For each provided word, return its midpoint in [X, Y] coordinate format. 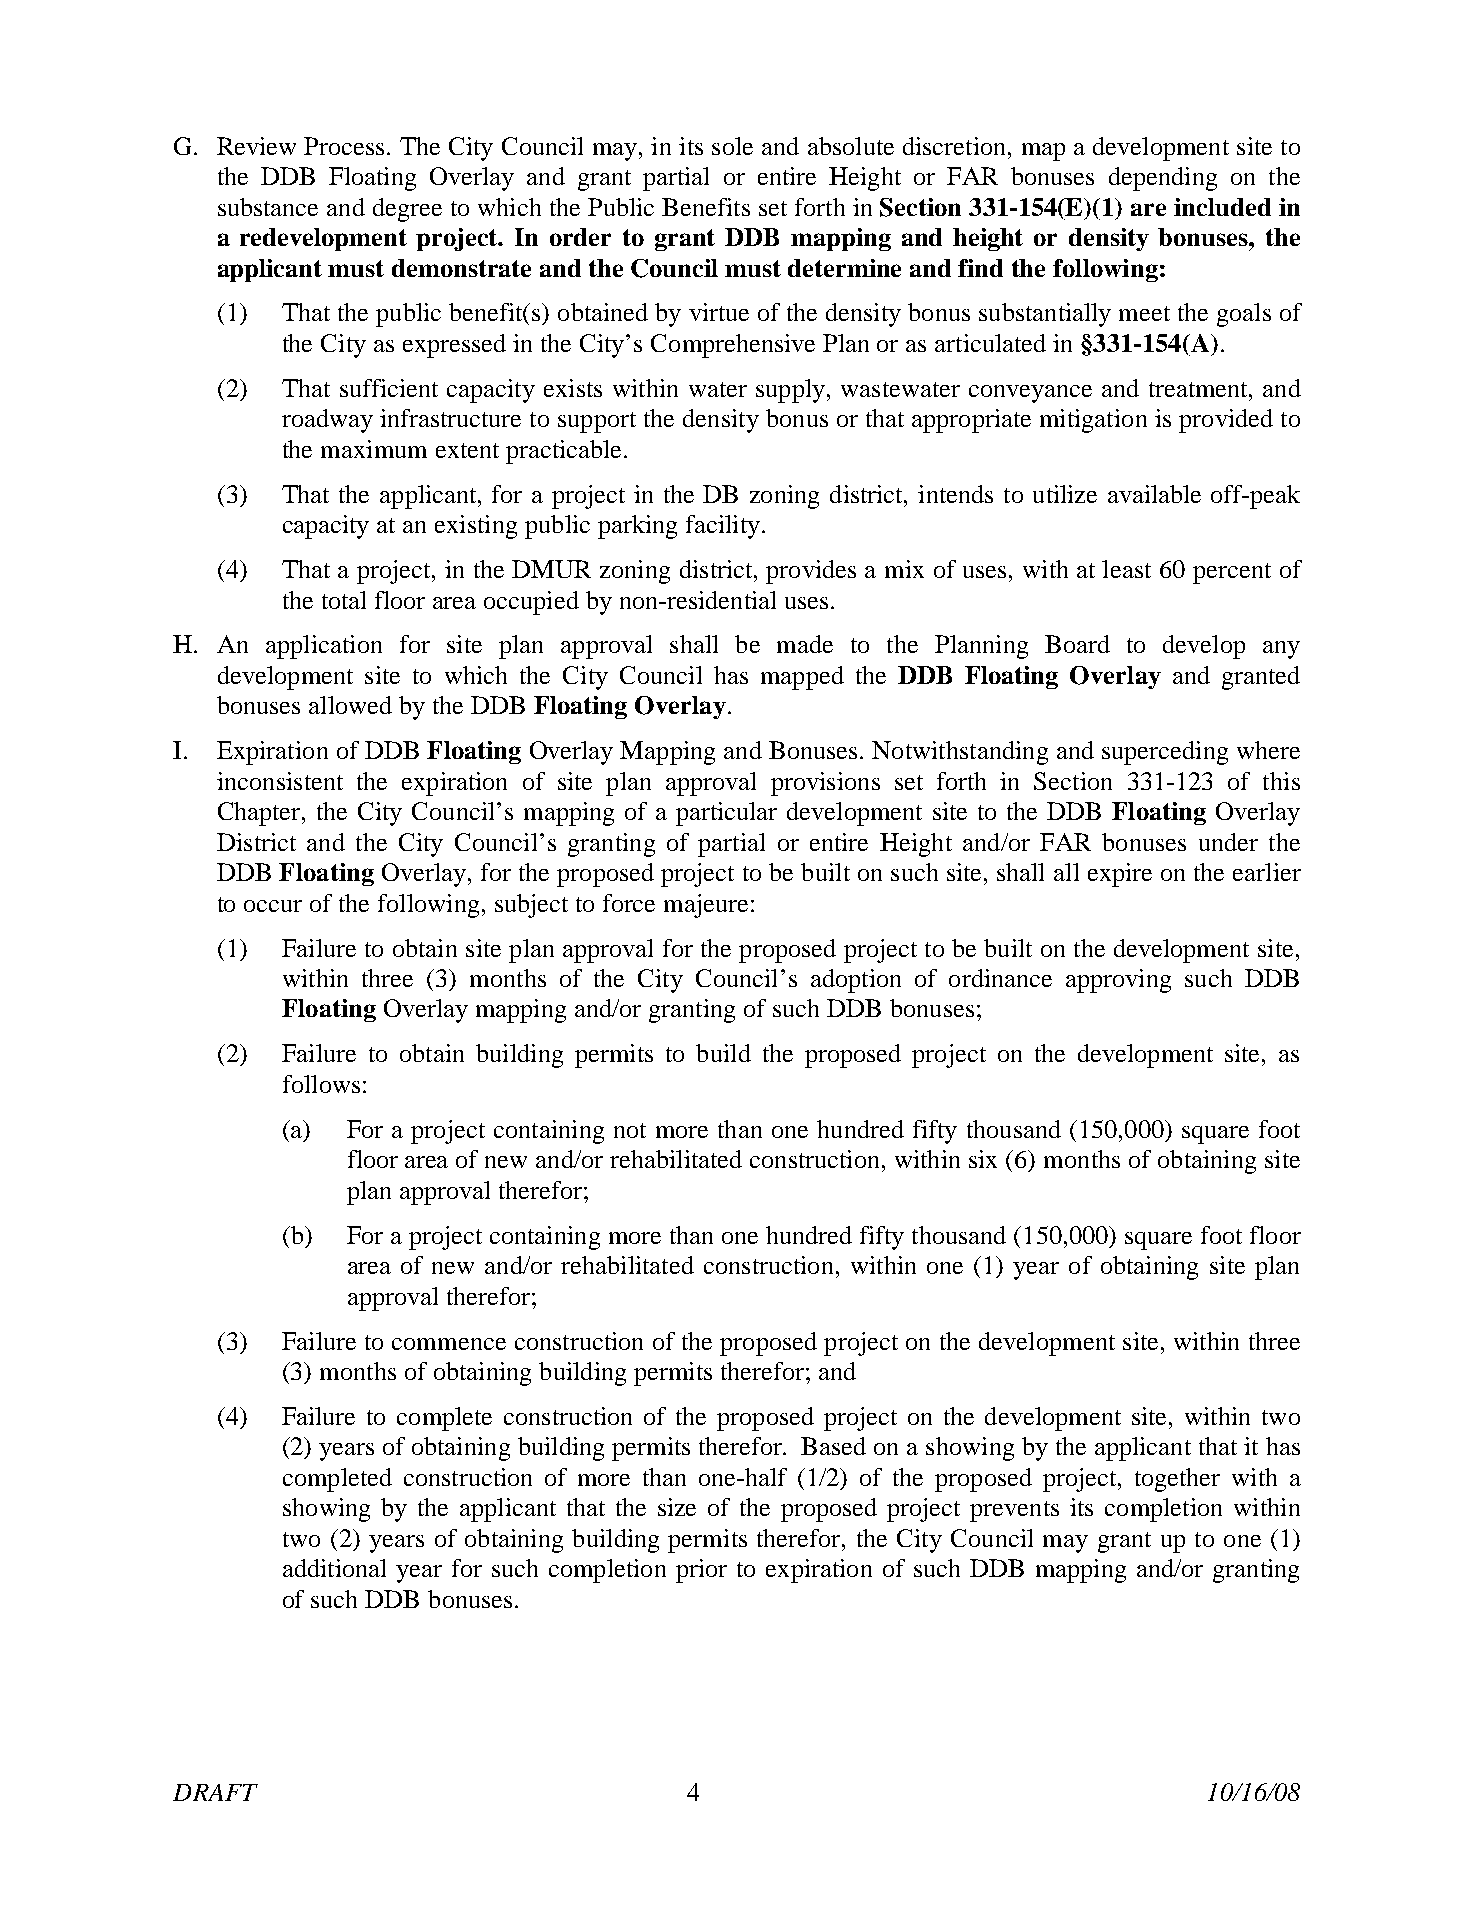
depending [1163, 179]
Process [344, 146]
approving [1118, 981]
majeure [706, 906]
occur [273, 906]
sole [732, 146]
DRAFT [215, 1792]
